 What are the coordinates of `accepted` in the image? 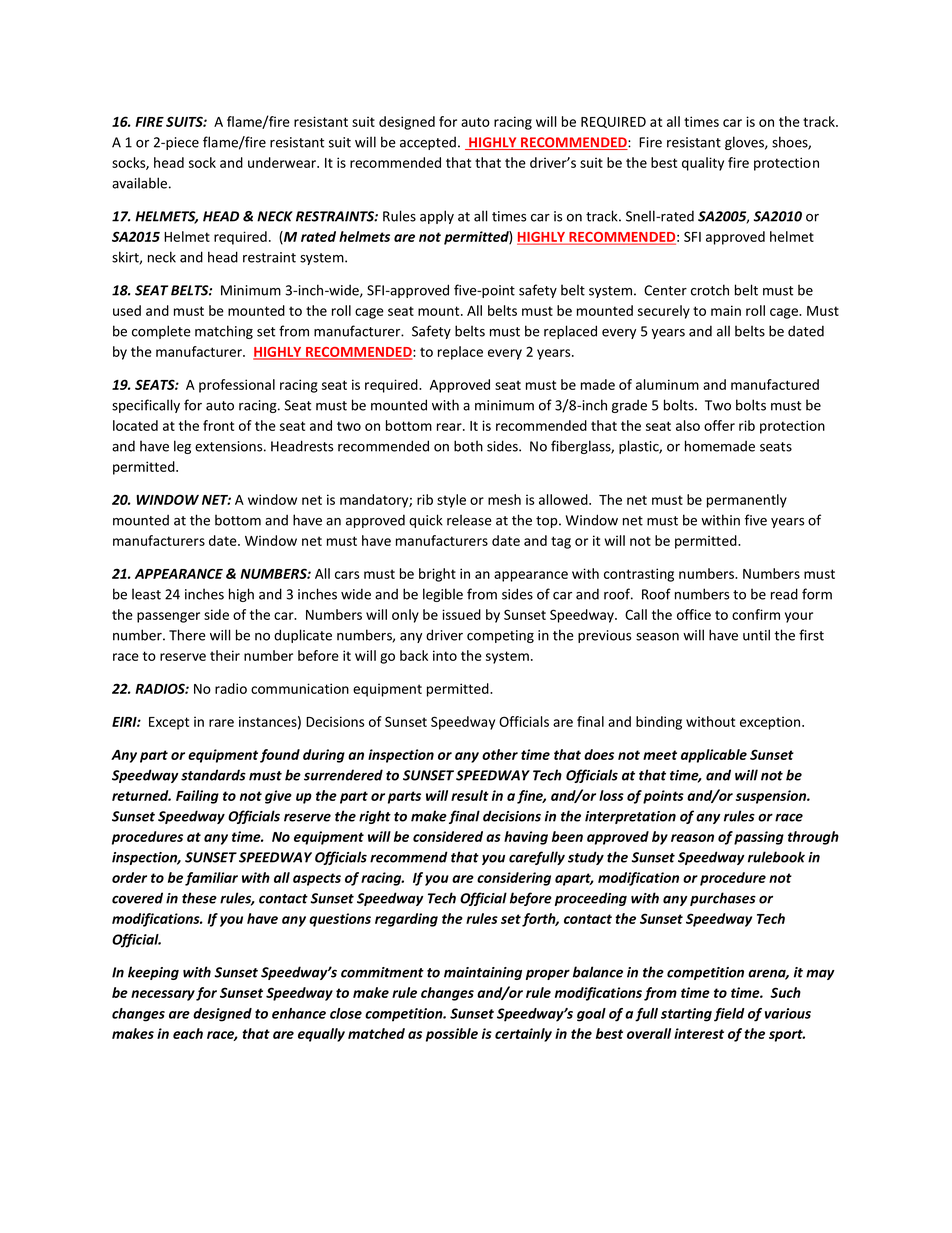 It's located at (428, 143).
